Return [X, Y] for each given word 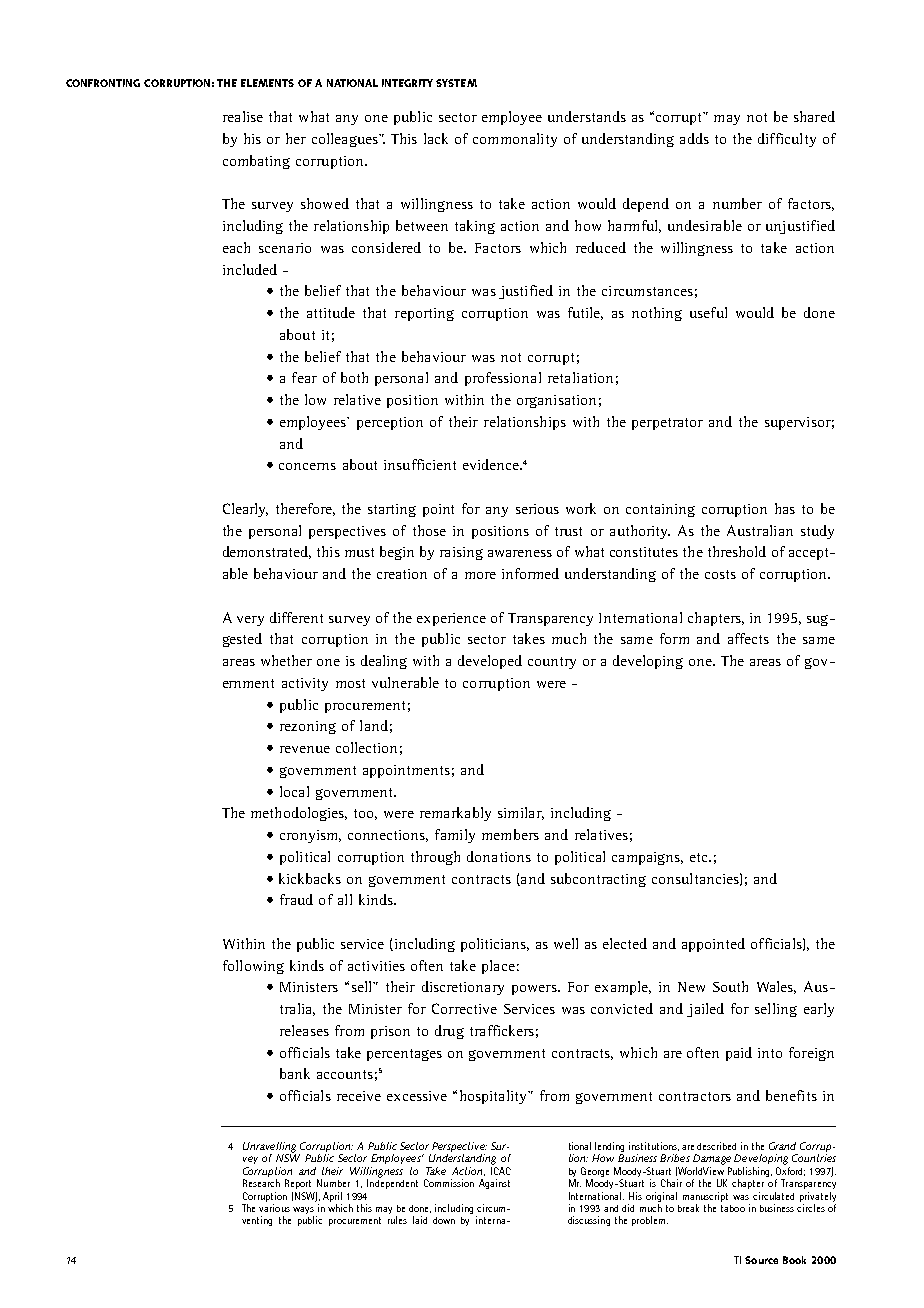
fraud [296, 899]
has [785, 508]
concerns [307, 466]
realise [243, 116]
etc [700, 857]
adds [694, 138]
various [274, 1208]
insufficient [420, 464]
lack [436, 138]
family [455, 836]
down [444, 1220]
